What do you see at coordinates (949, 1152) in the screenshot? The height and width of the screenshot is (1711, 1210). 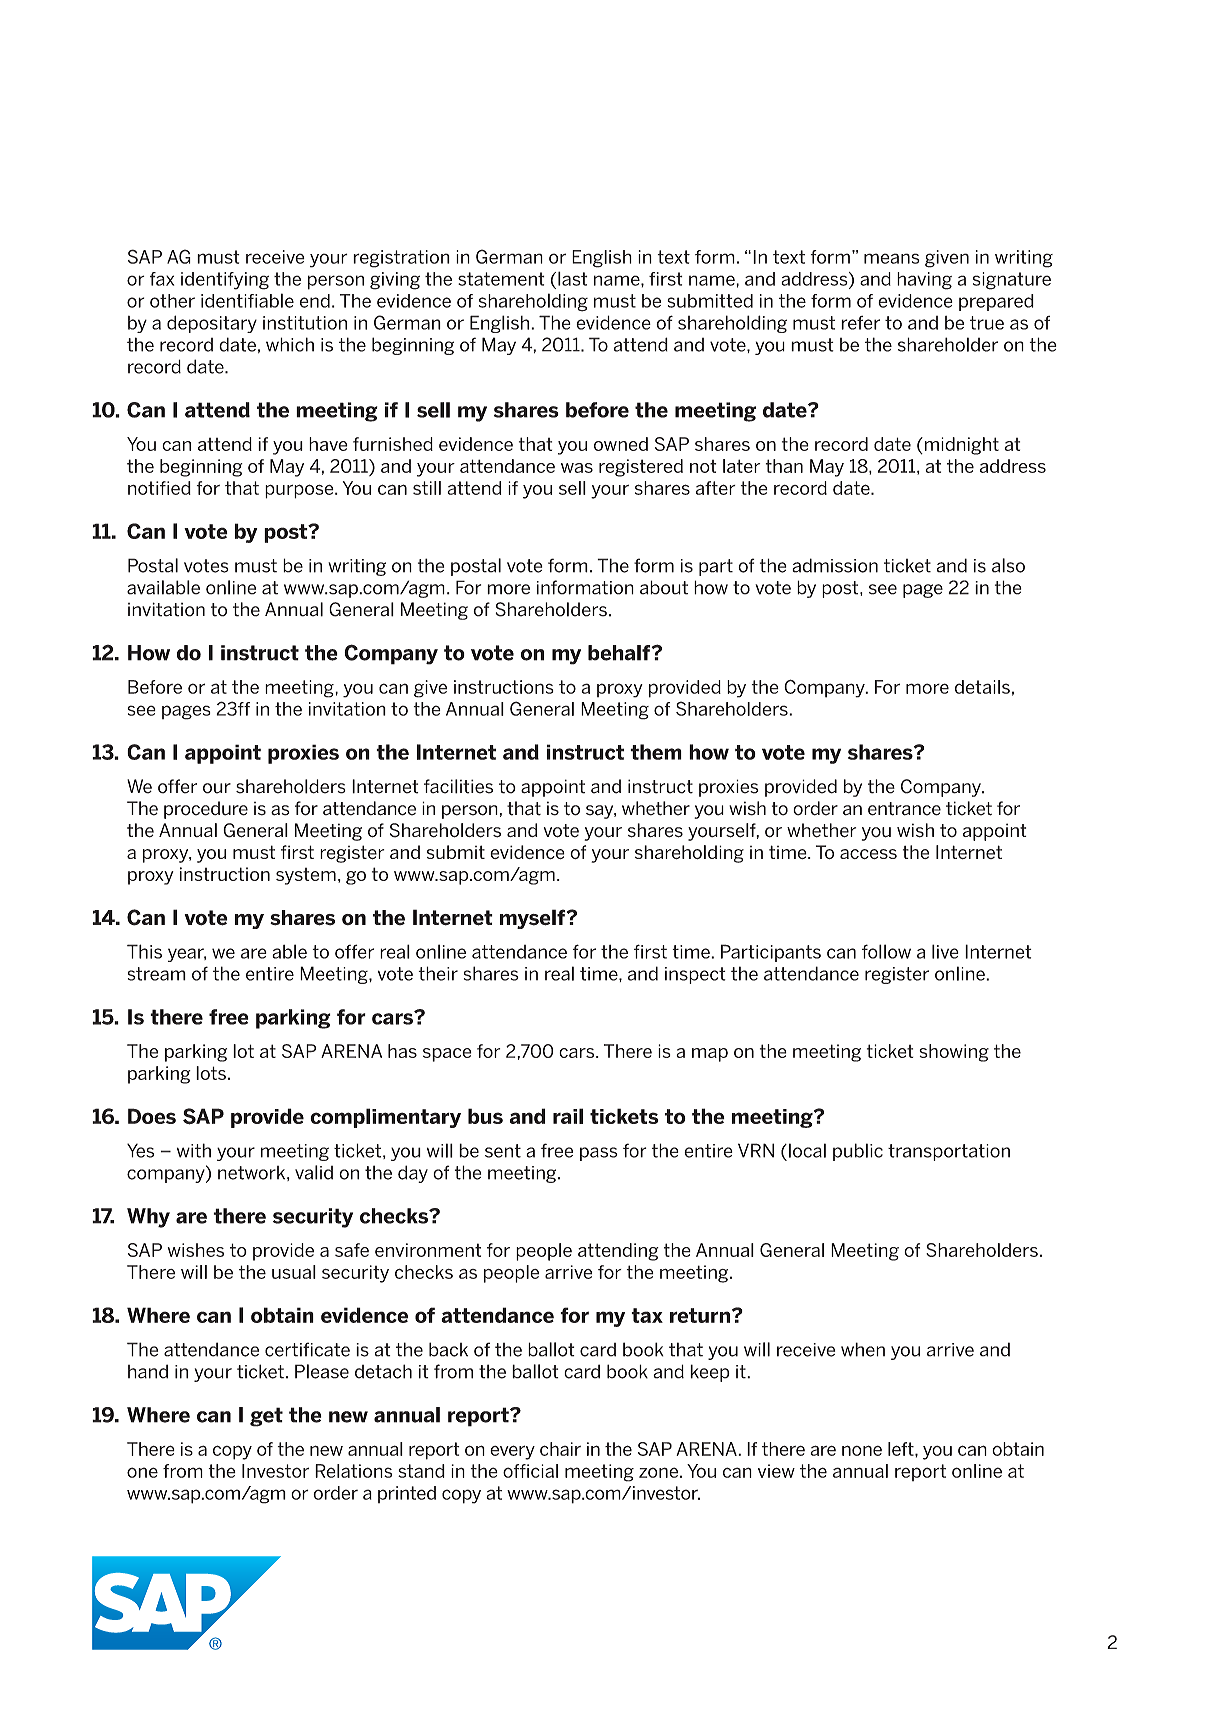 I see `transportation` at bounding box center [949, 1152].
